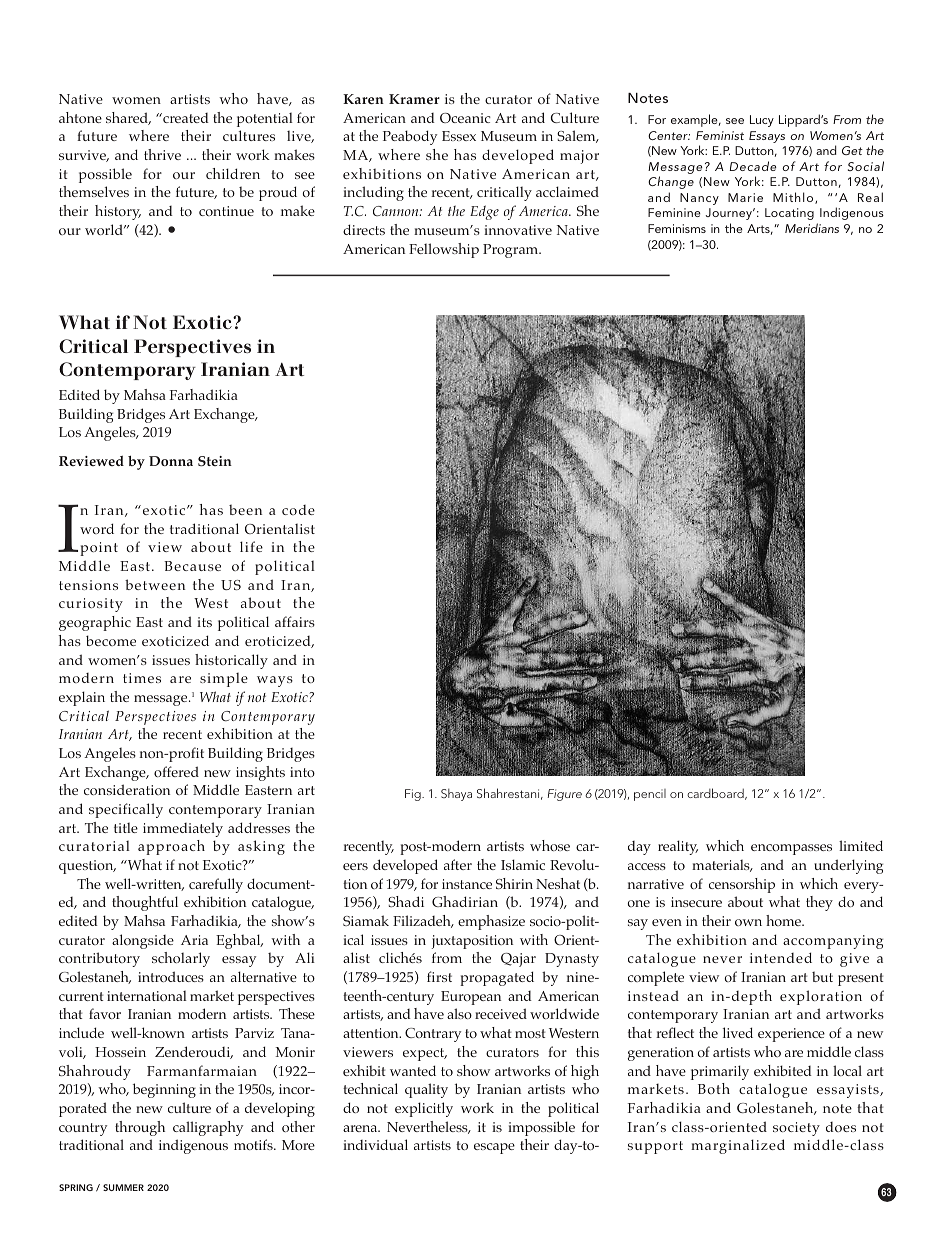  What do you see at coordinates (459, 136) in the screenshot?
I see `Essex` at bounding box center [459, 136].
